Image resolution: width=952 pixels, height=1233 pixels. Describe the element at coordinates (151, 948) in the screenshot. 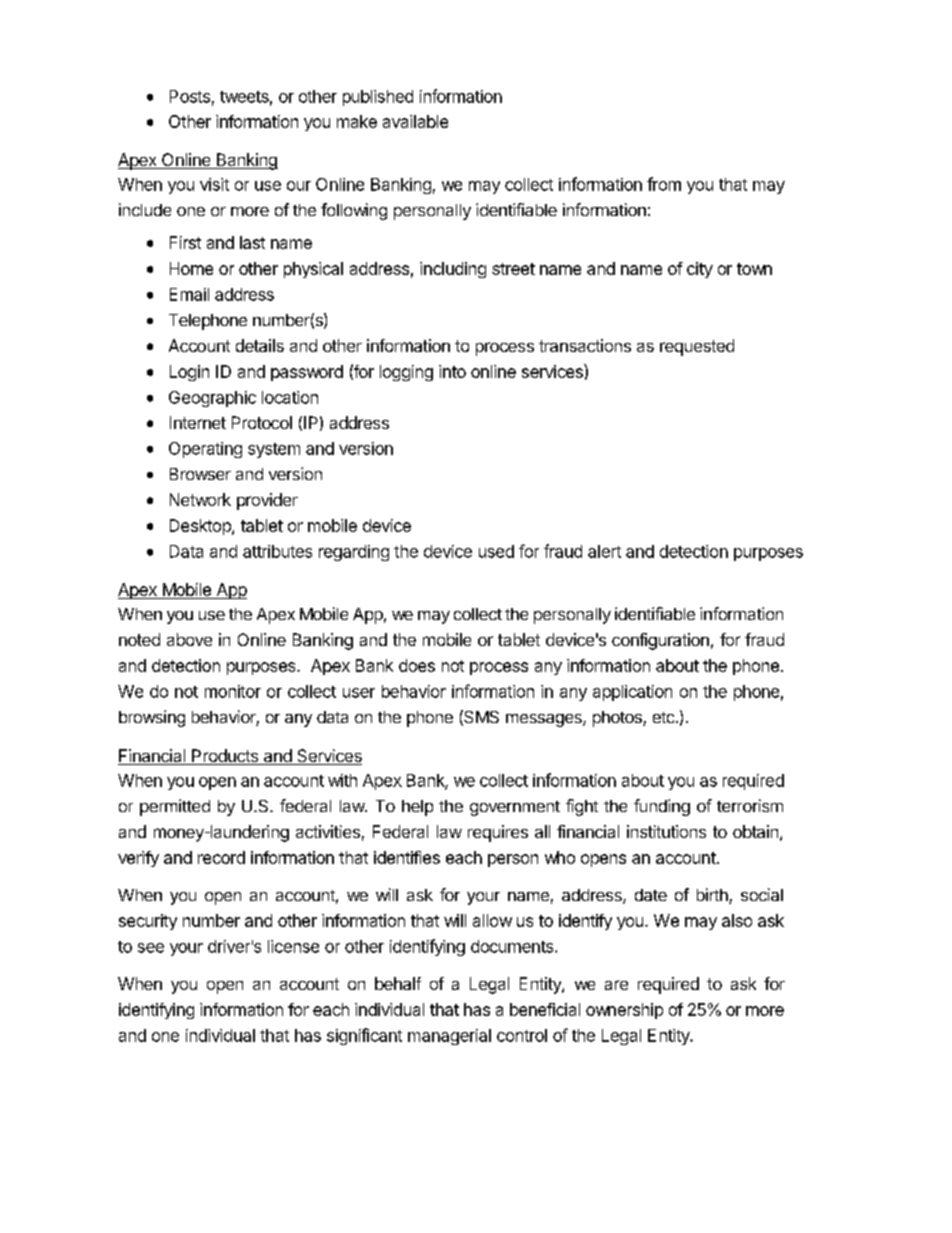

I see `see` at that location.
